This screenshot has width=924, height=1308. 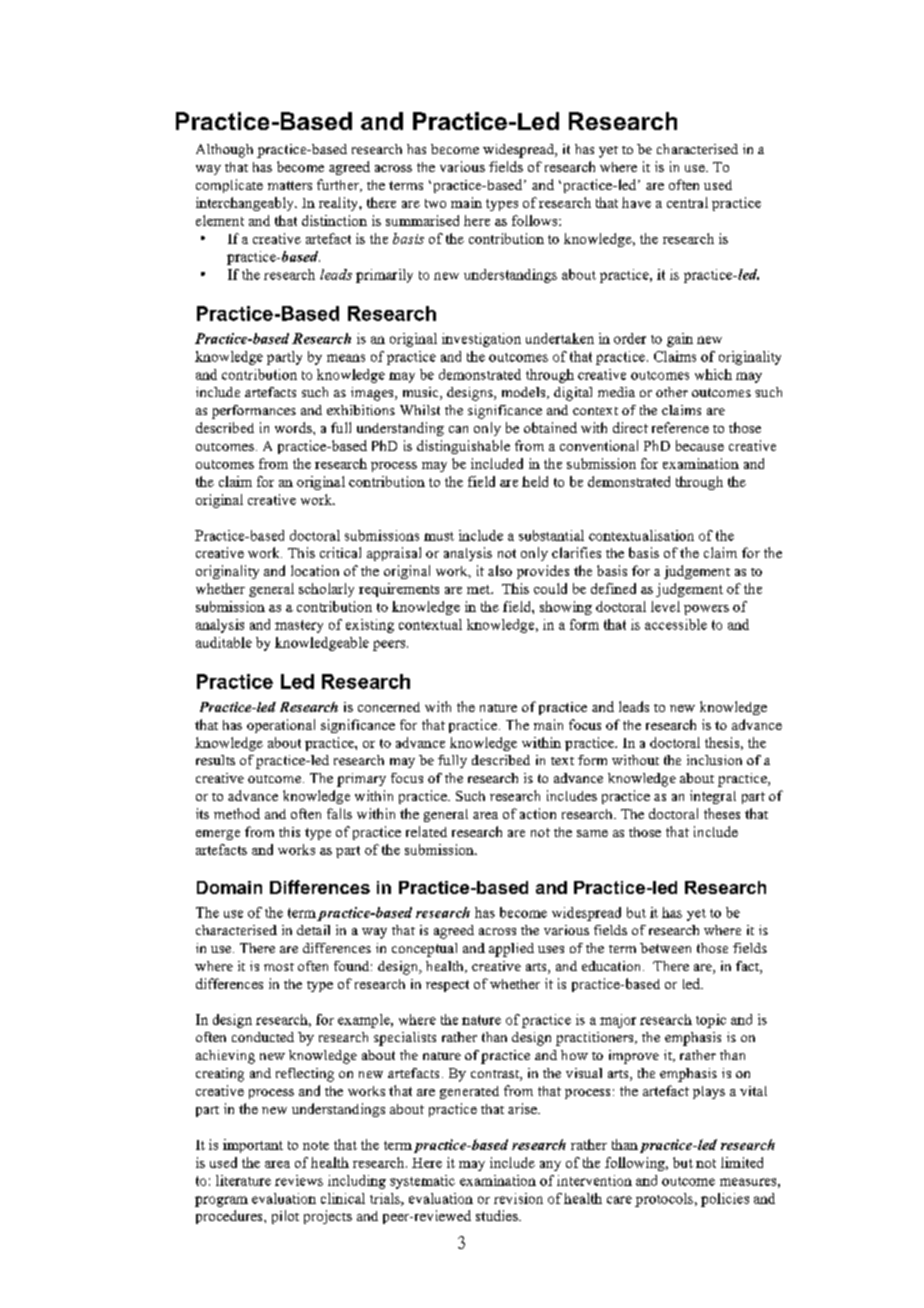 I want to click on because, so click(x=700, y=445).
